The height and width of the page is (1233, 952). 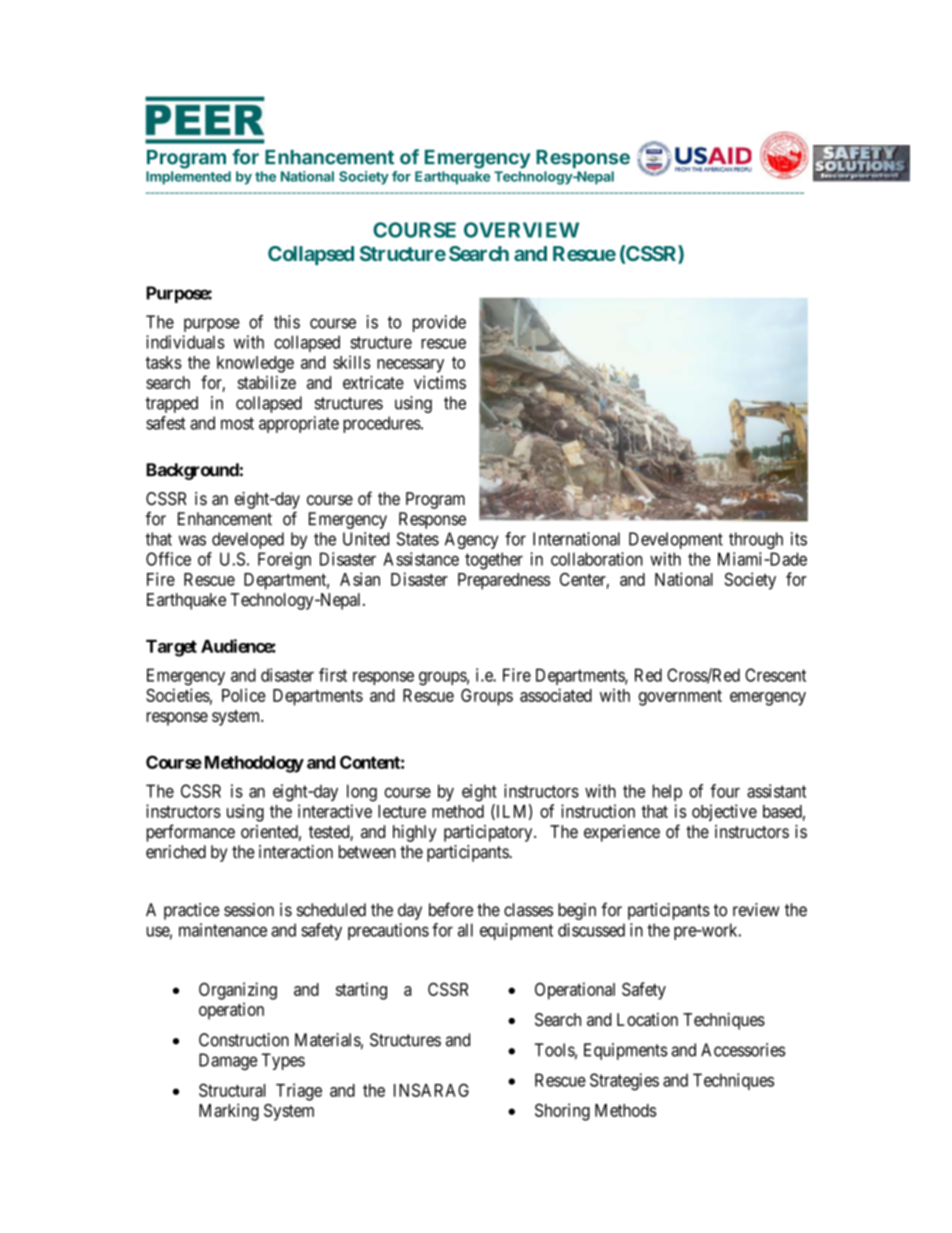 What do you see at coordinates (521, 230) in the page?
I see `OVERVIEW` at bounding box center [521, 230].
